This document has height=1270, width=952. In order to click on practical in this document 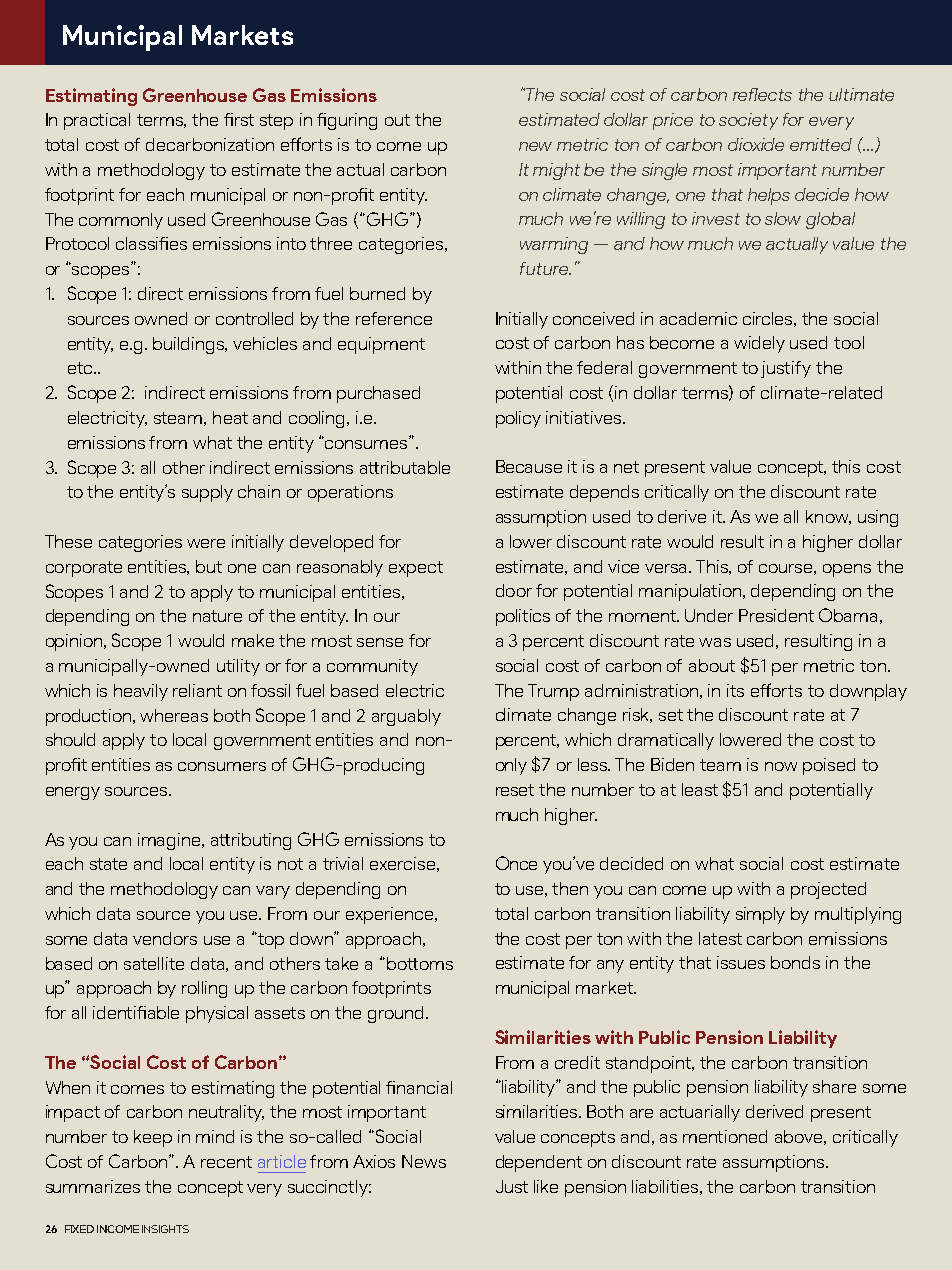, I will do `click(97, 121)`.
